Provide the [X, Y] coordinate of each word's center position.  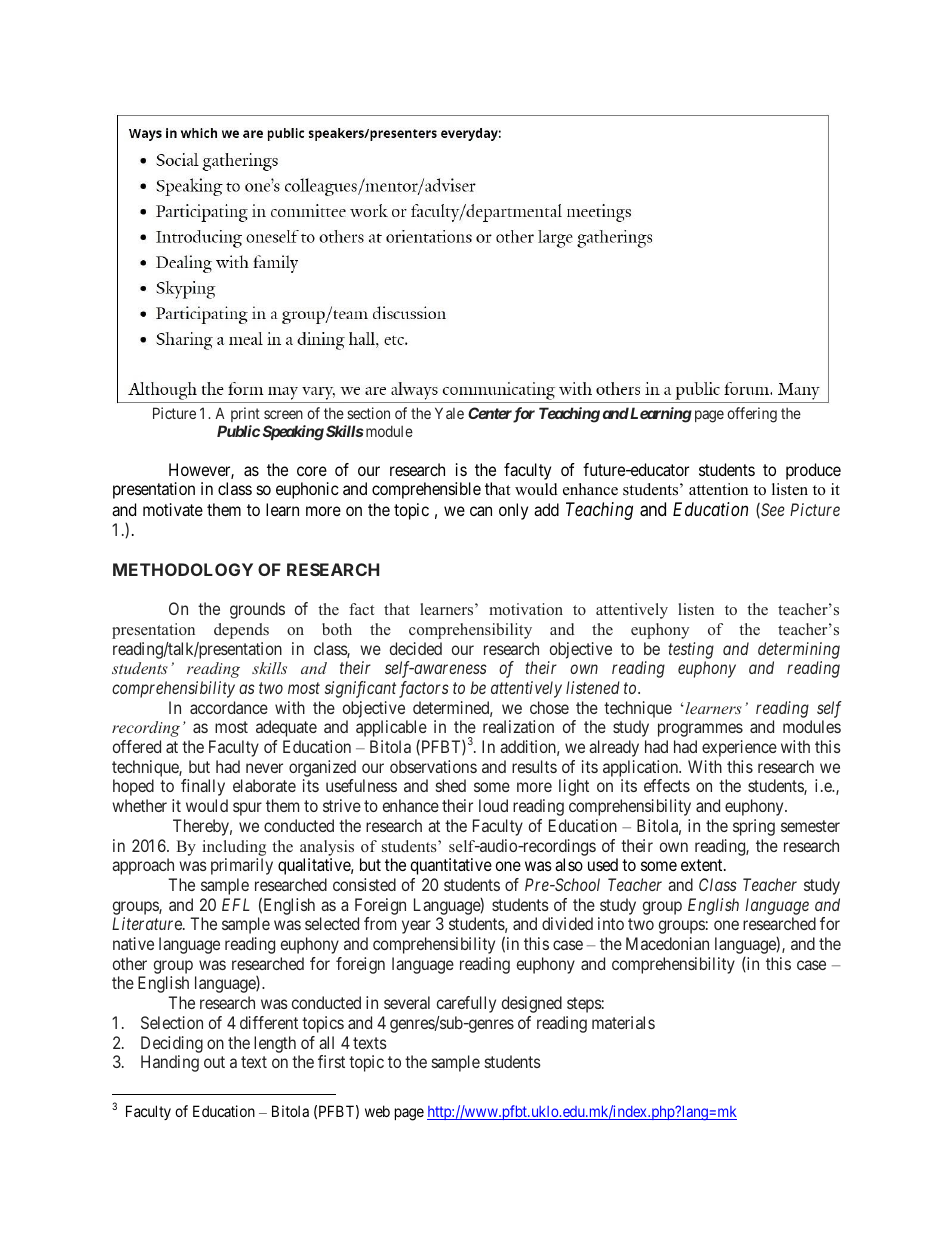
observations [433, 766]
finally [203, 787]
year [416, 927]
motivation [526, 609]
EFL [236, 904]
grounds [257, 610]
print [245, 414]
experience [739, 748]
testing [691, 650]
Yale [449, 413]
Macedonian [667, 943]
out [214, 1062]
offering [752, 415]
